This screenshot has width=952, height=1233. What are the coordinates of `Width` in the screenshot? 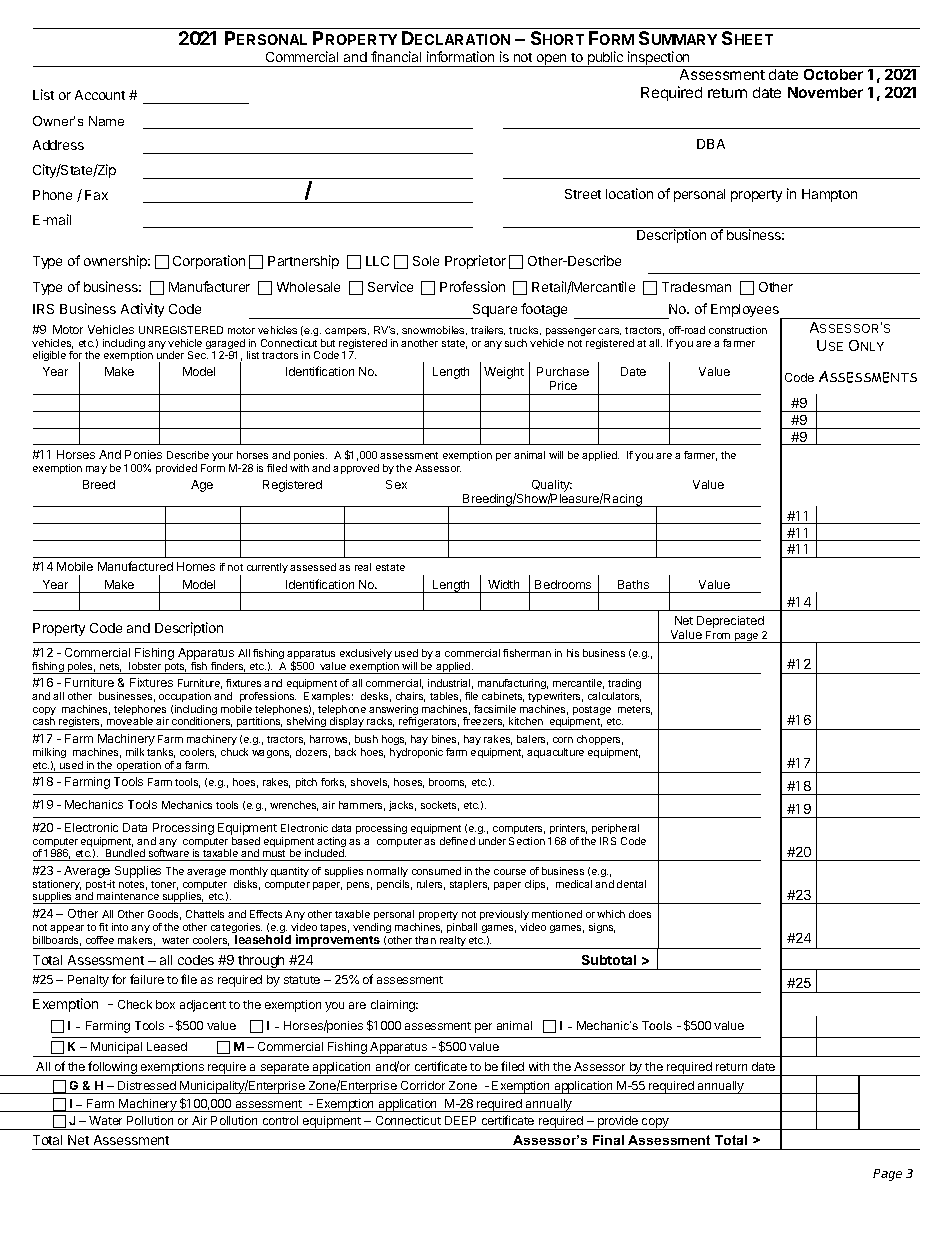 It's located at (503, 584).
